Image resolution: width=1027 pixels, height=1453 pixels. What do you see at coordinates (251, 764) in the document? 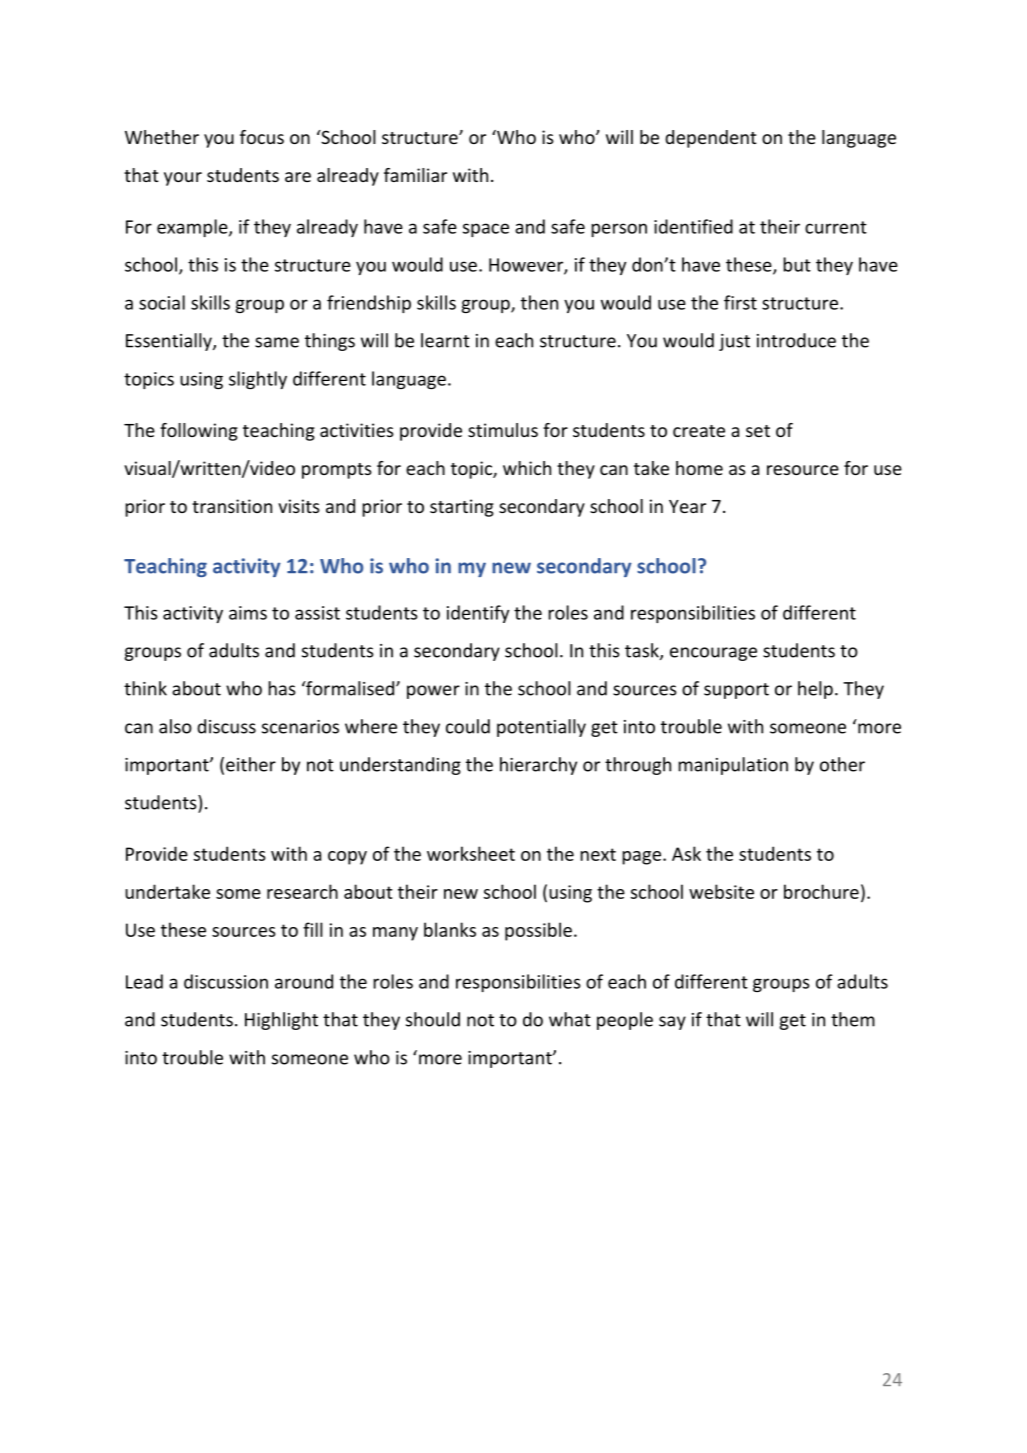
I see `either` at bounding box center [251, 764].
